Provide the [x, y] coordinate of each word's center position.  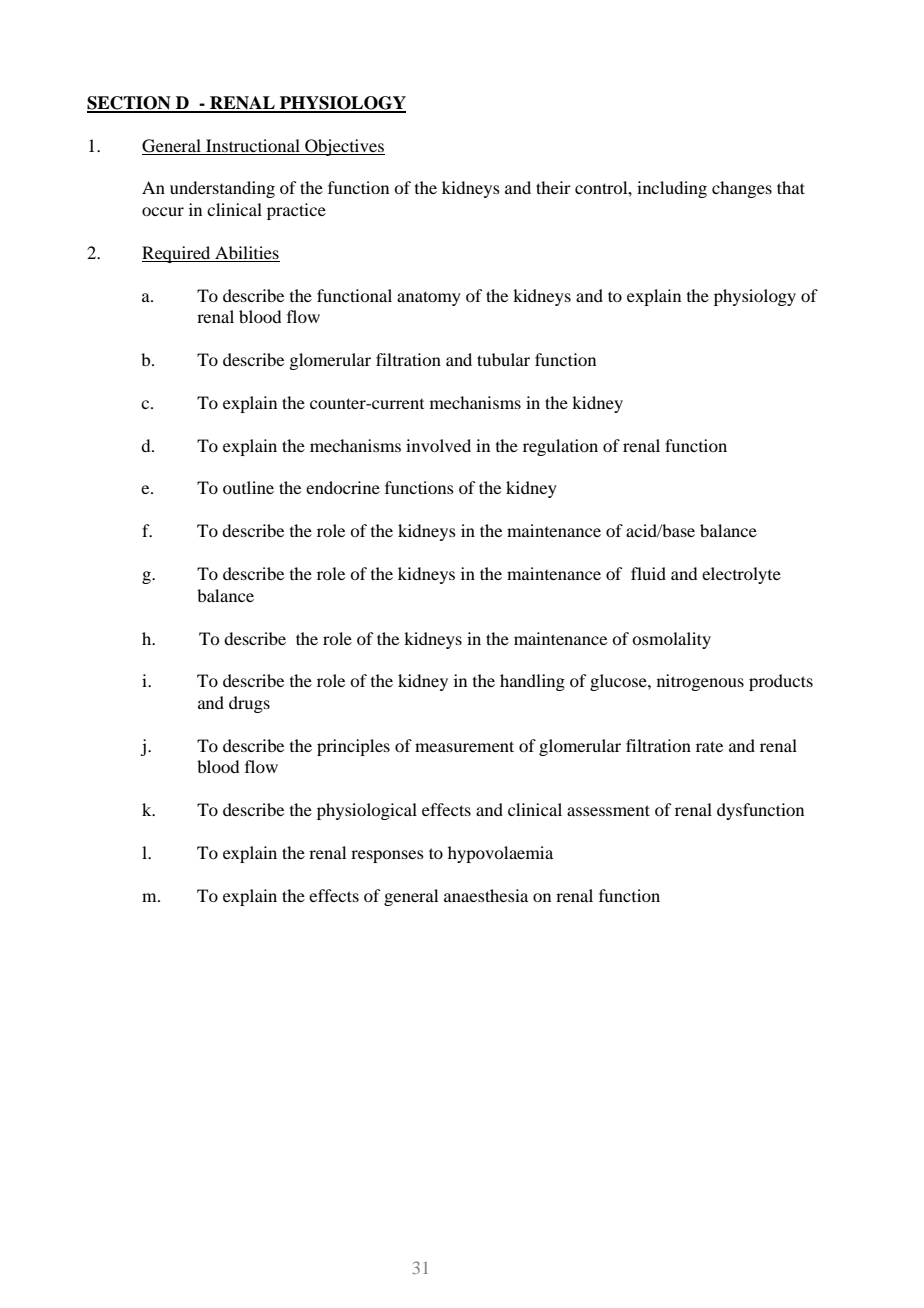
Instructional [253, 145]
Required [177, 254]
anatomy [429, 298]
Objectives [344, 147]
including [672, 189]
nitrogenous [700, 682]
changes [742, 189]
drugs [249, 704]
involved [438, 445]
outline [248, 487]
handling [532, 682]
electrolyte [741, 575]
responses [387, 856]
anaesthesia [486, 895]
